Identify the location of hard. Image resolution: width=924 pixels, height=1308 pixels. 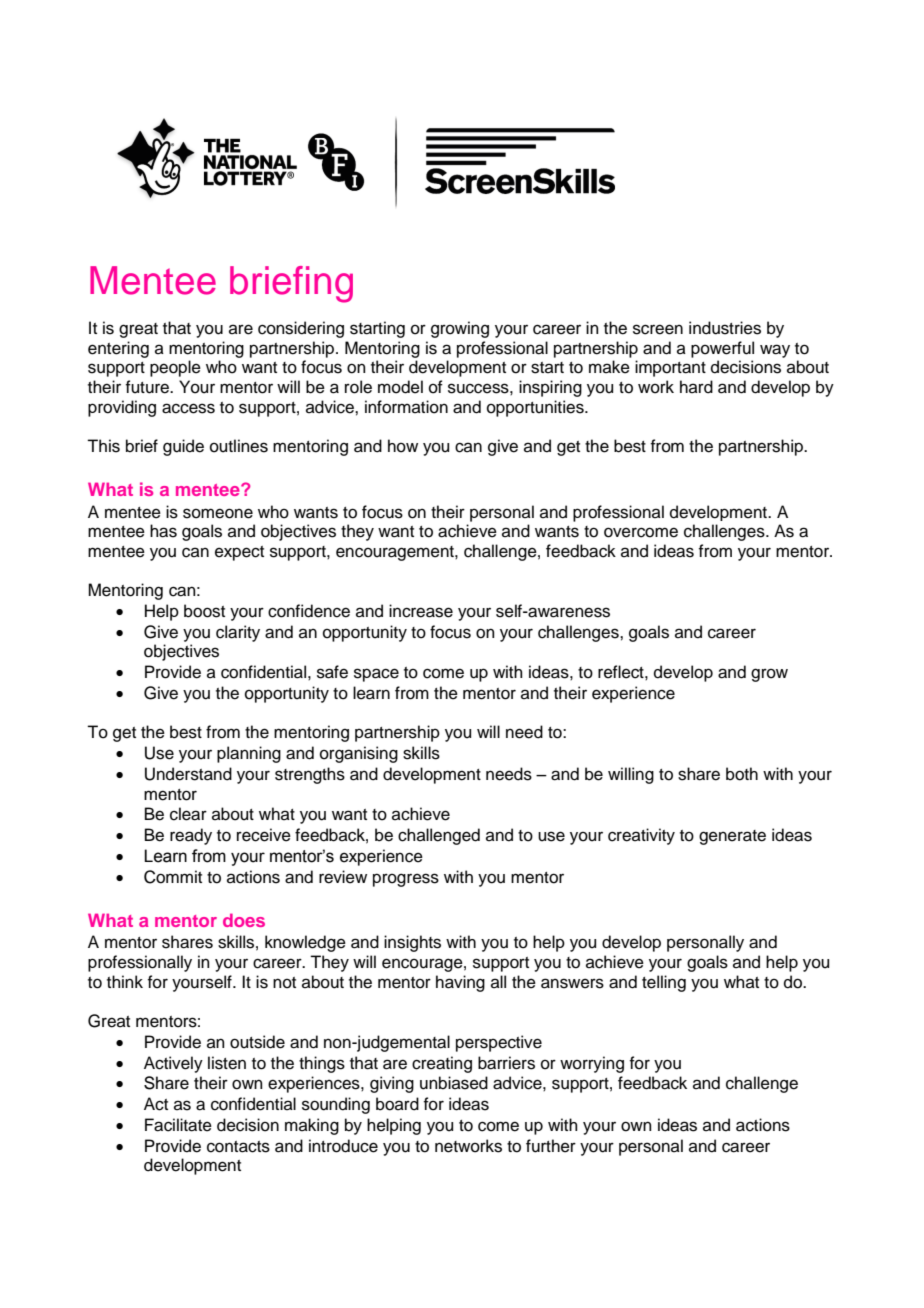
(696, 387).
